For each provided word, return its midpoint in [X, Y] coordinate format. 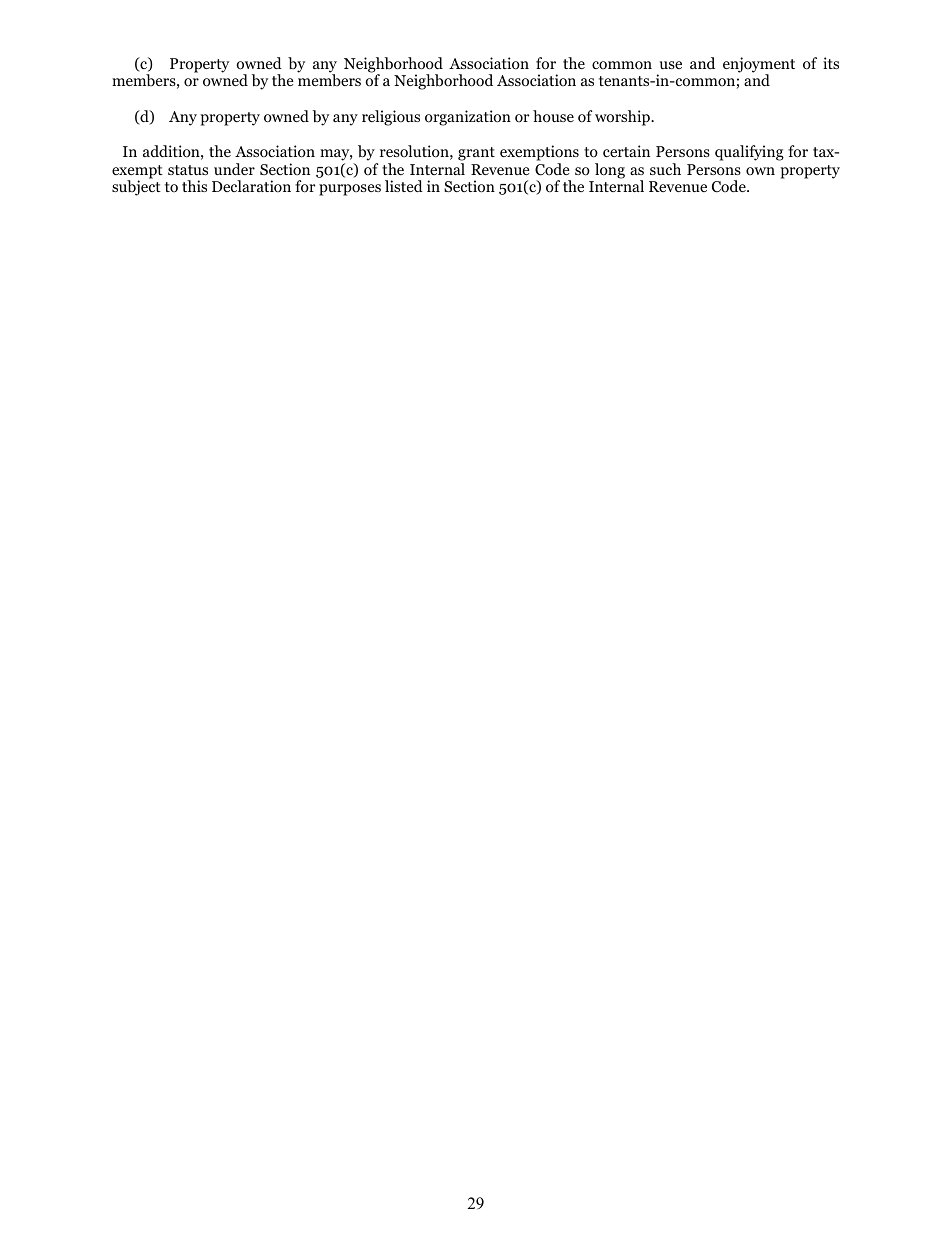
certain [626, 151]
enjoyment [759, 66]
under [234, 169]
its [831, 63]
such [665, 169]
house [553, 116]
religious [391, 118]
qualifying [749, 153]
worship [623, 118]
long [610, 171]
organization [468, 118]
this [194, 186]
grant [476, 154]
